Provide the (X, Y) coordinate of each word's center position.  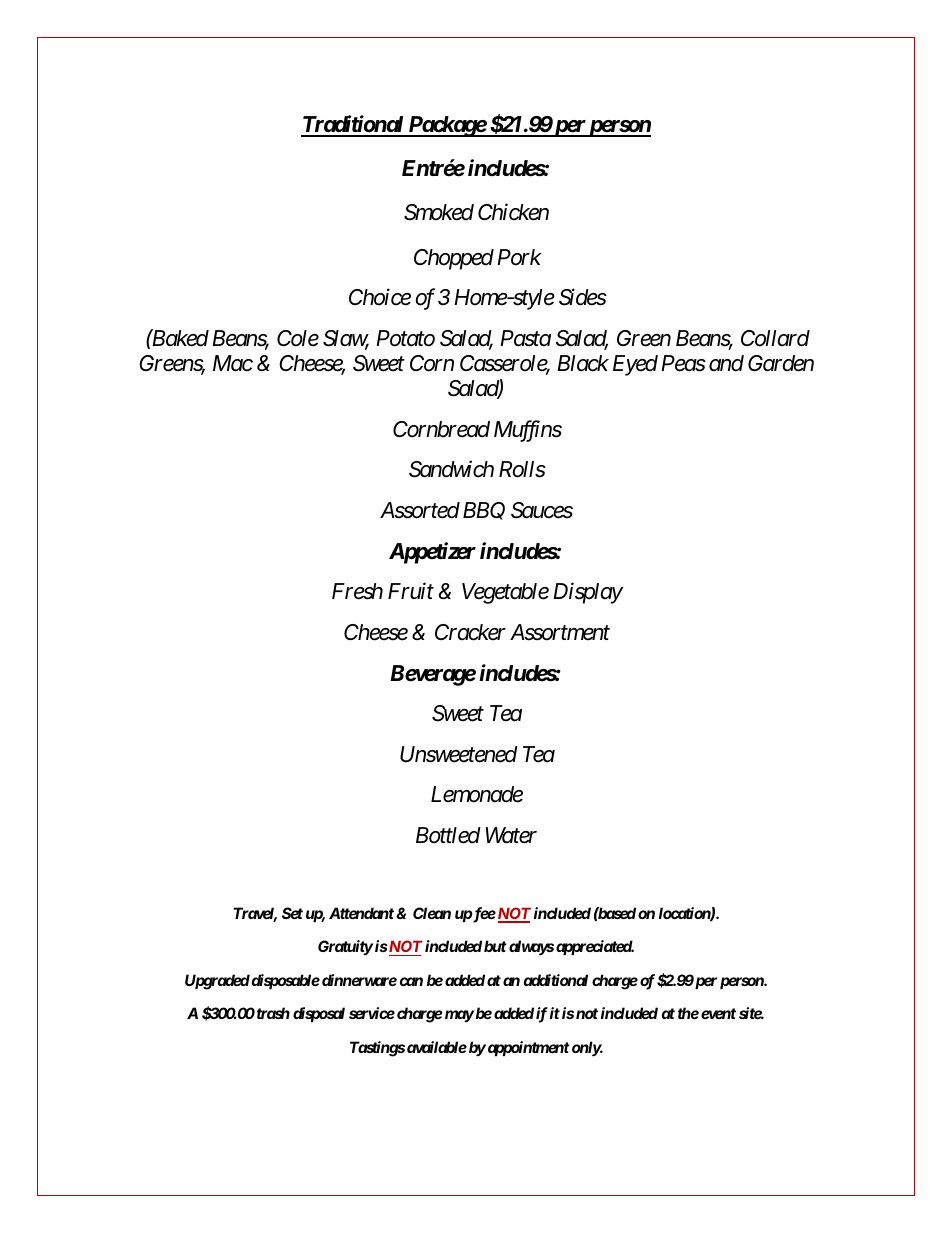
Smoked (439, 212)
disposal (319, 1014)
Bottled (448, 835)
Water (511, 835)
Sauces (542, 510)
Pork (519, 257)
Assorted (420, 510)
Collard (775, 338)
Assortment (560, 632)
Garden (781, 363)
